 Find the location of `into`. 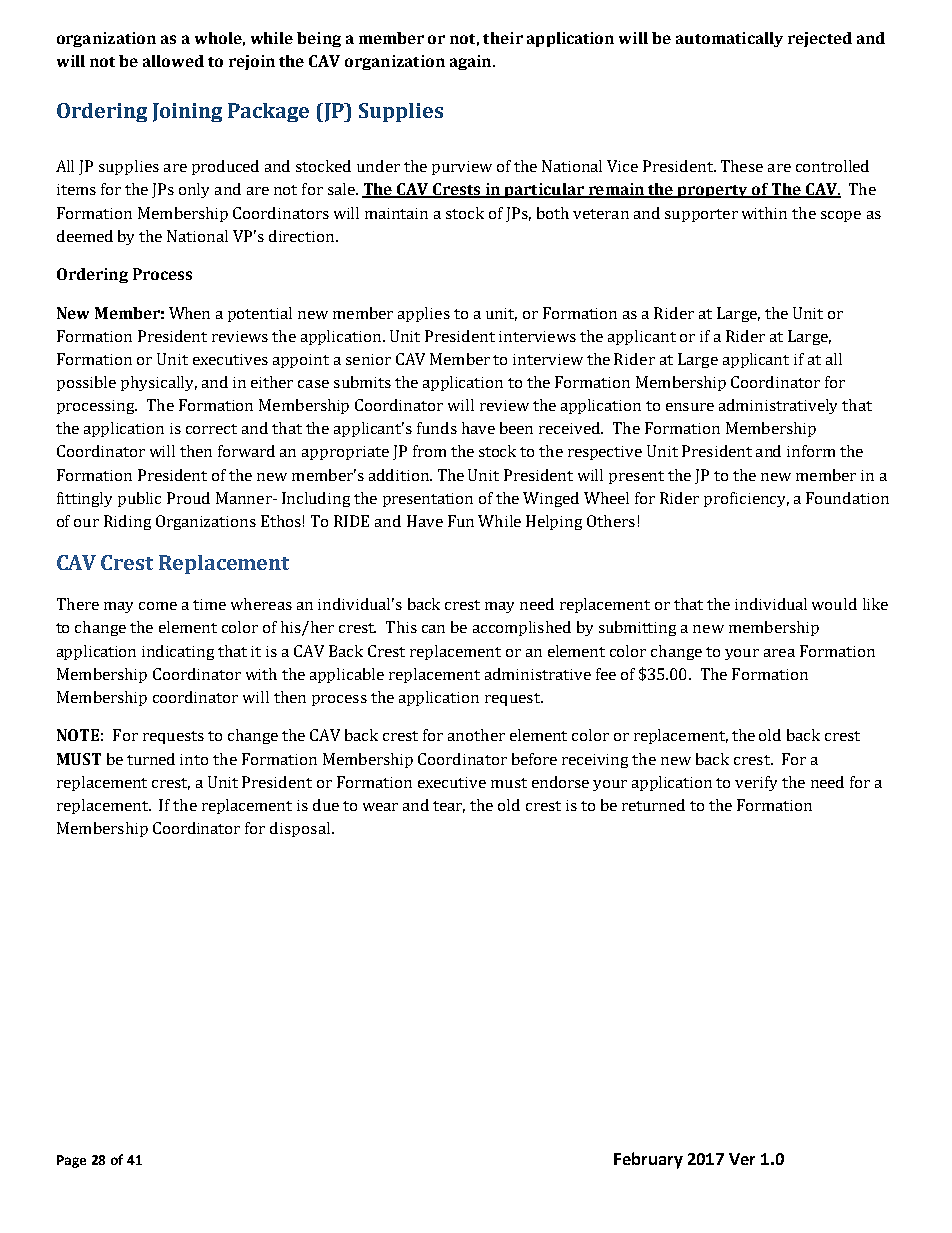

into is located at coordinates (194, 759).
